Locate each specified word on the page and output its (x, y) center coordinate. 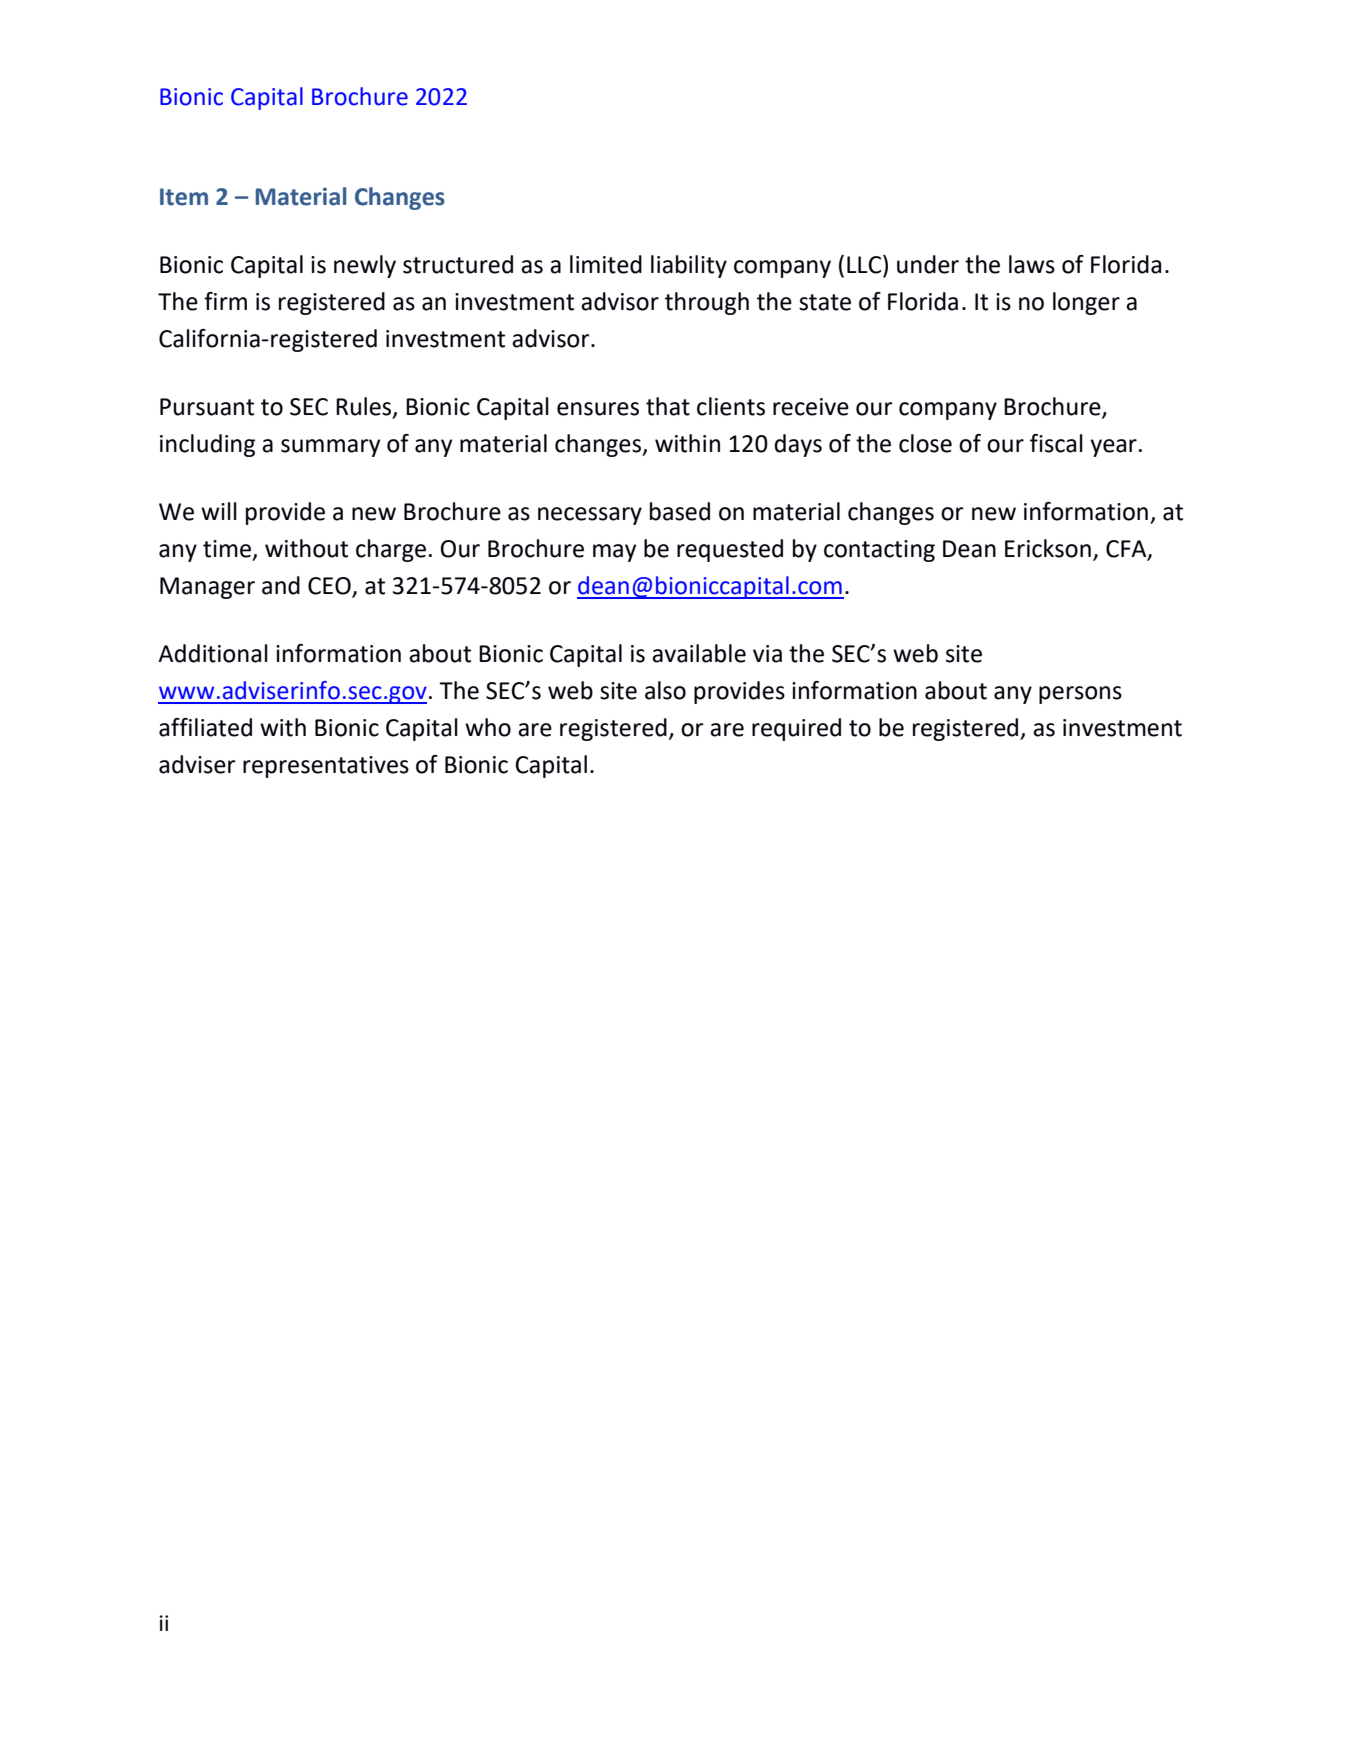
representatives (326, 767)
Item (184, 197)
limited (606, 264)
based (680, 511)
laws (1032, 264)
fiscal (1056, 443)
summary (330, 448)
